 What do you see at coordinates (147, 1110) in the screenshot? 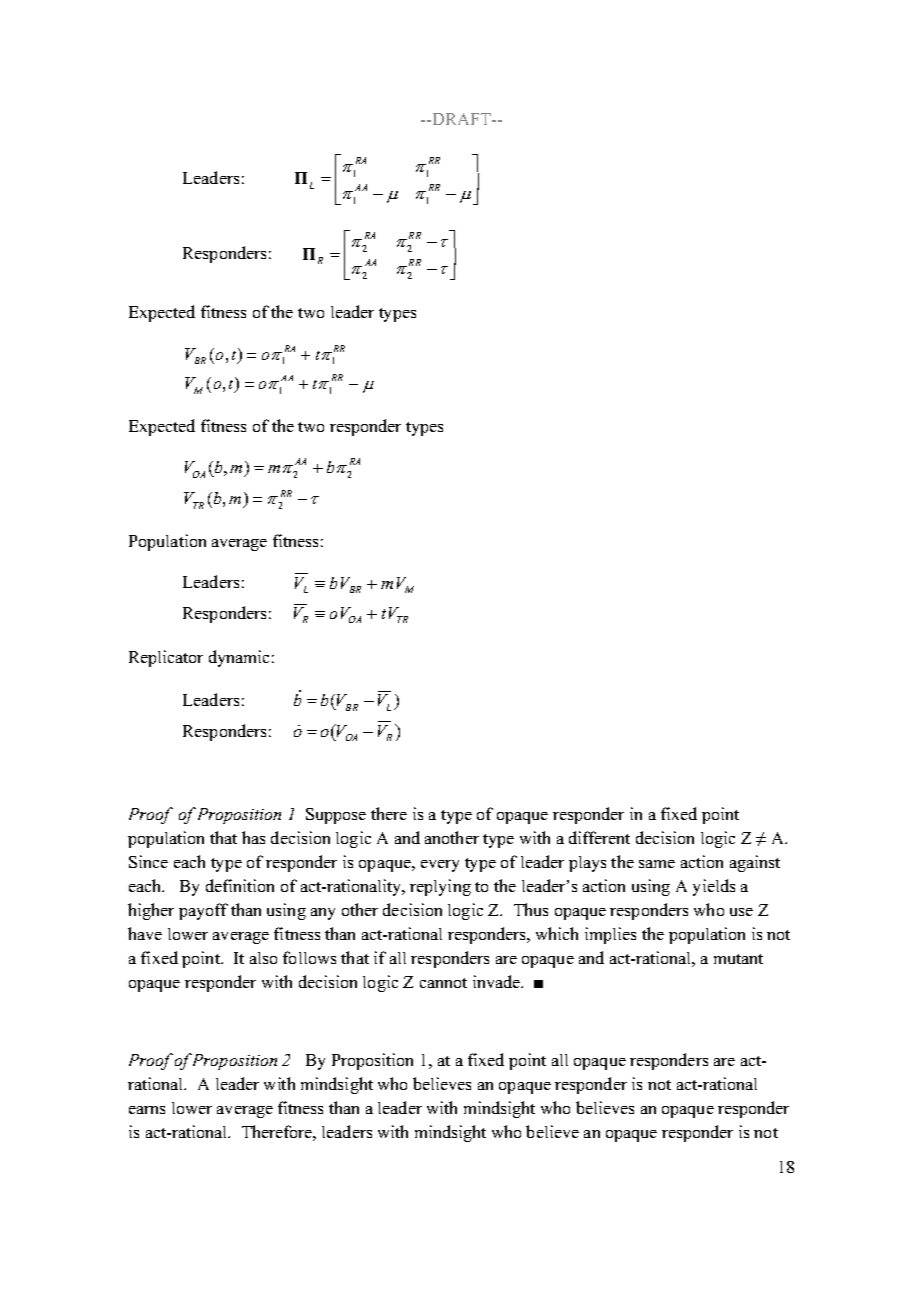
I see `earns` at bounding box center [147, 1110].
